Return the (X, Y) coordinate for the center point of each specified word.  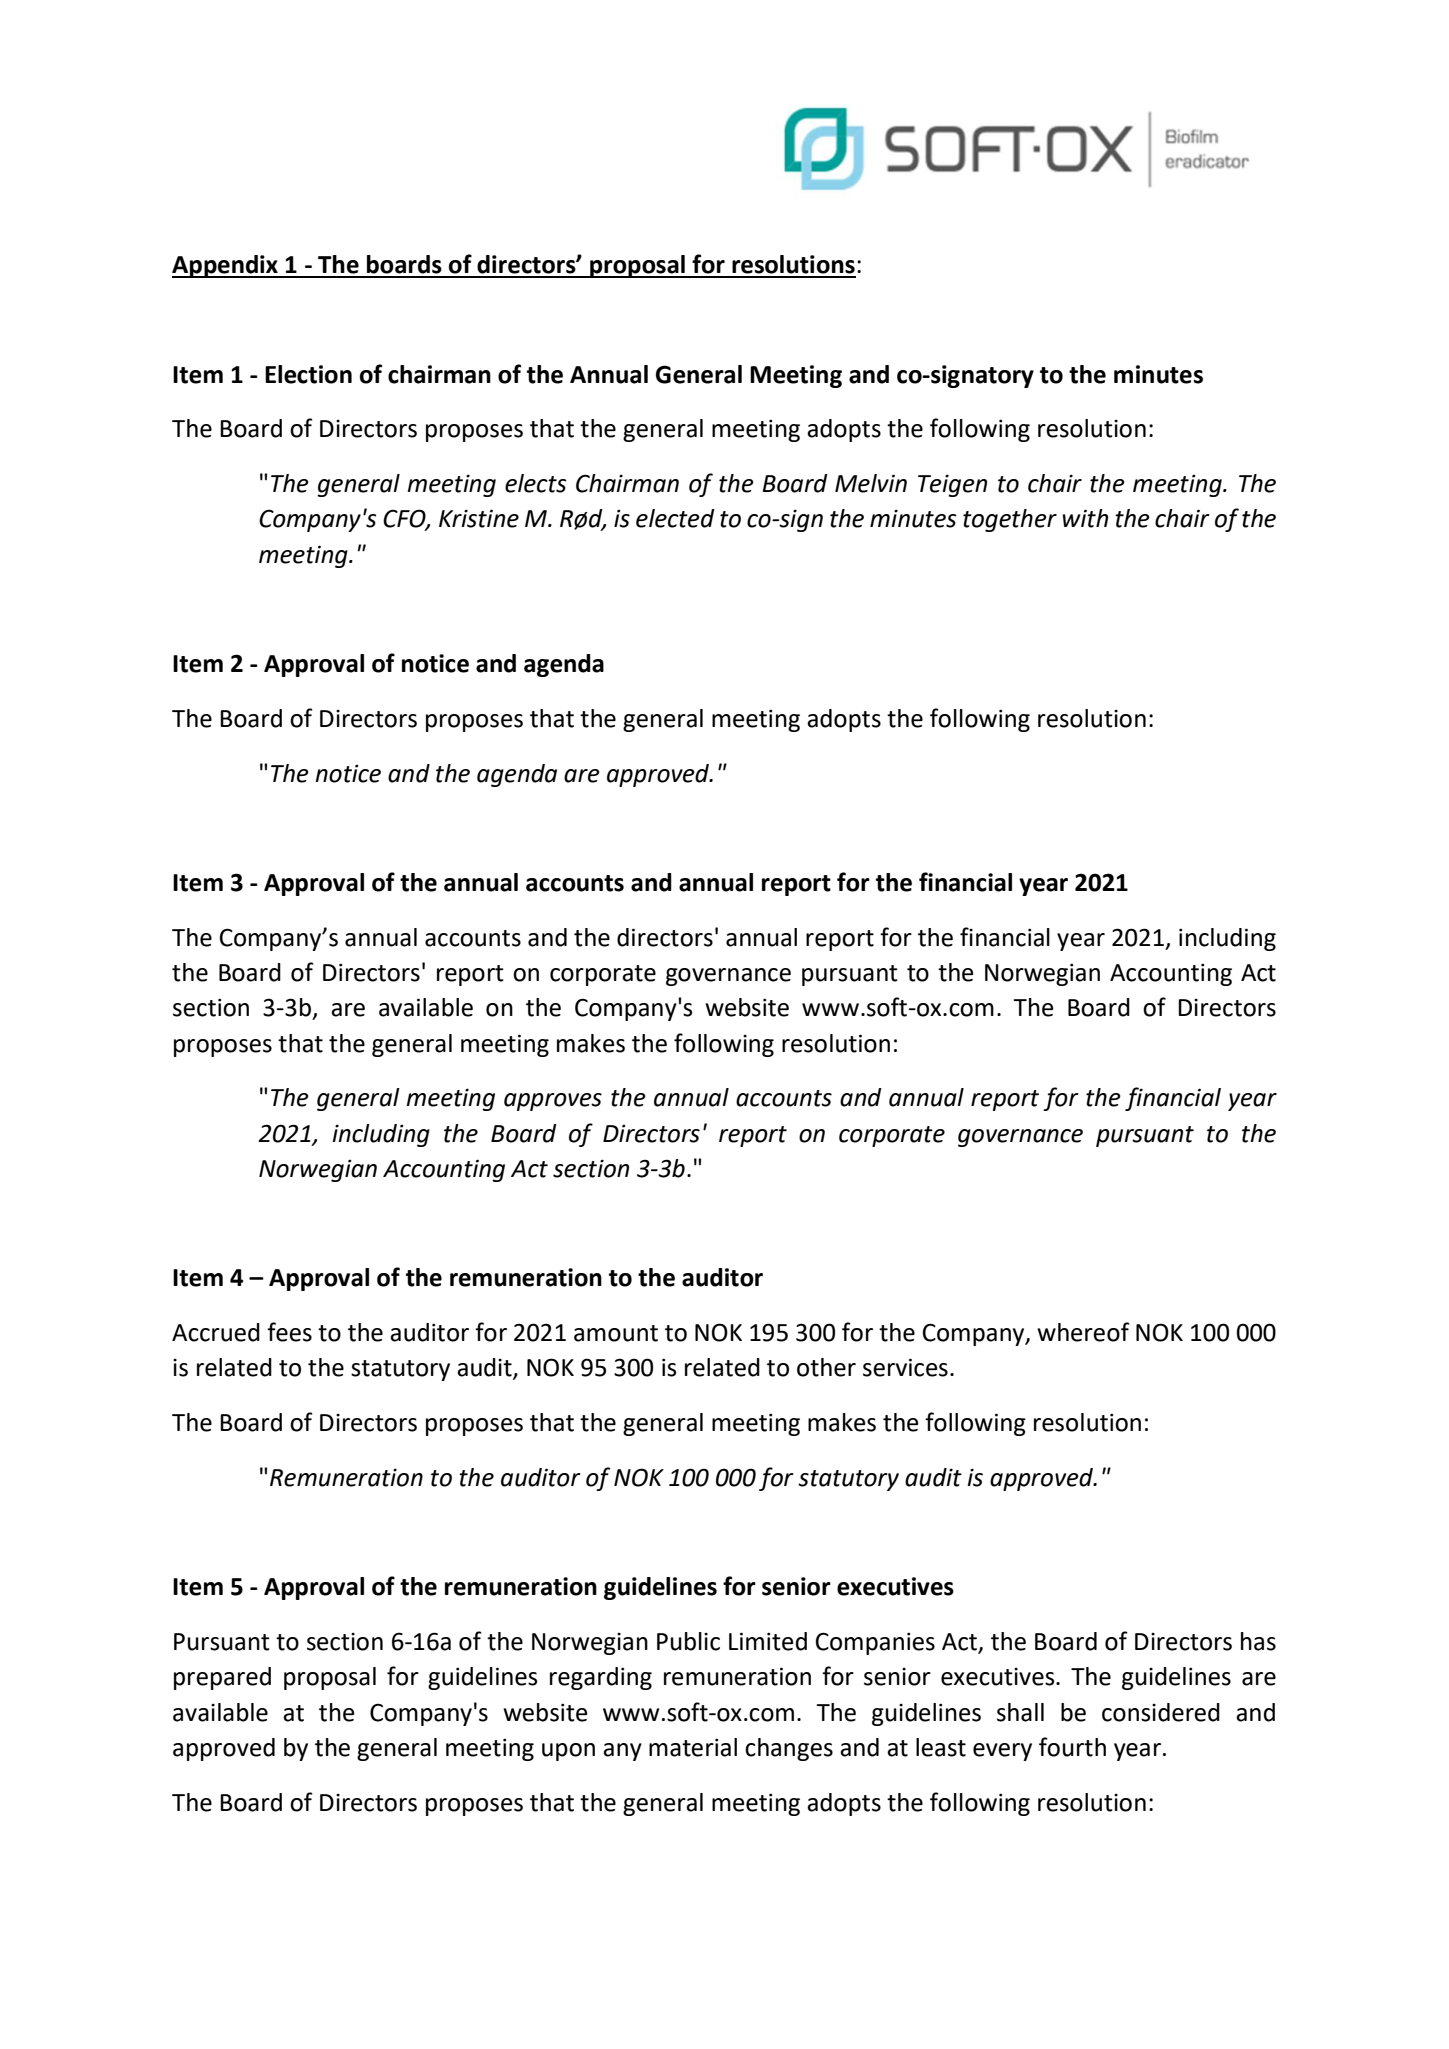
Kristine (479, 518)
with (1085, 518)
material (693, 1747)
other (826, 1367)
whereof (1083, 1332)
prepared (222, 1678)
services (905, 1367)
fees (289, 1332)
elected (675, 518)
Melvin (871, 483)
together (1010, 520)
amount (616, 1333)
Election (308, 374)
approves (553, 1102)
